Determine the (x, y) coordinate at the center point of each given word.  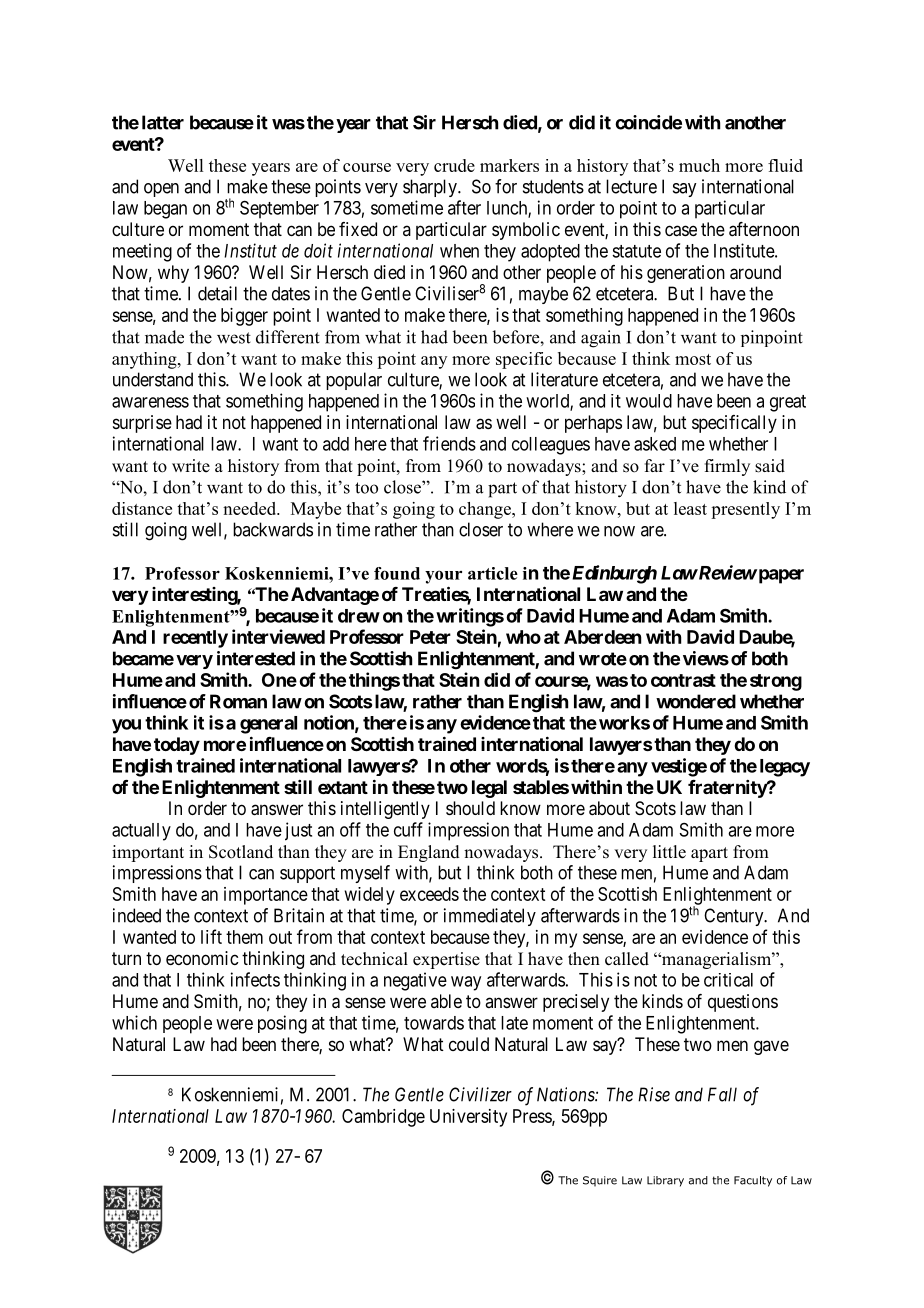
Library (665, 1181)
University (468, 1118)
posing (282, 1024)
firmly (727, 467)
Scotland (241, 852)
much (699, 165)
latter (163, 122)
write (191, 466)
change (486, 510)
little (669, 852)
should (470, 808)
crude (454, 165)
